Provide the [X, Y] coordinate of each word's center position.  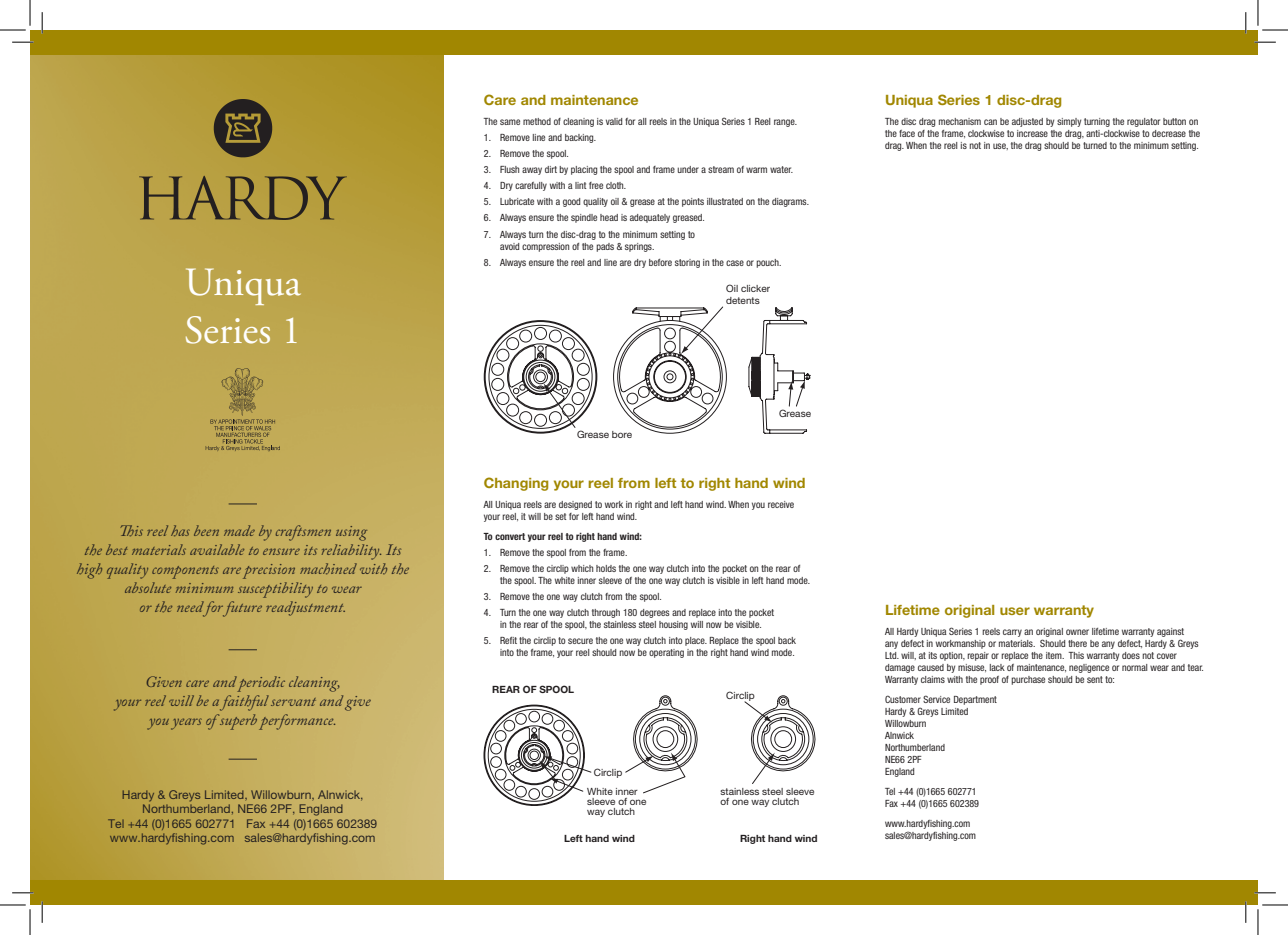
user [1015, 611]
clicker [755, 288]
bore [622, 434]
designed [575, 505]
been [206, 530]
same [510, 122]
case [735, 263]
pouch [768, 263]
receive [781, 504]
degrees [655, 613]
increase [1032, 133]
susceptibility [275, 590]
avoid [509, 246]
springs [639, 247]
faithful [244, 703]
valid [614, 121]
